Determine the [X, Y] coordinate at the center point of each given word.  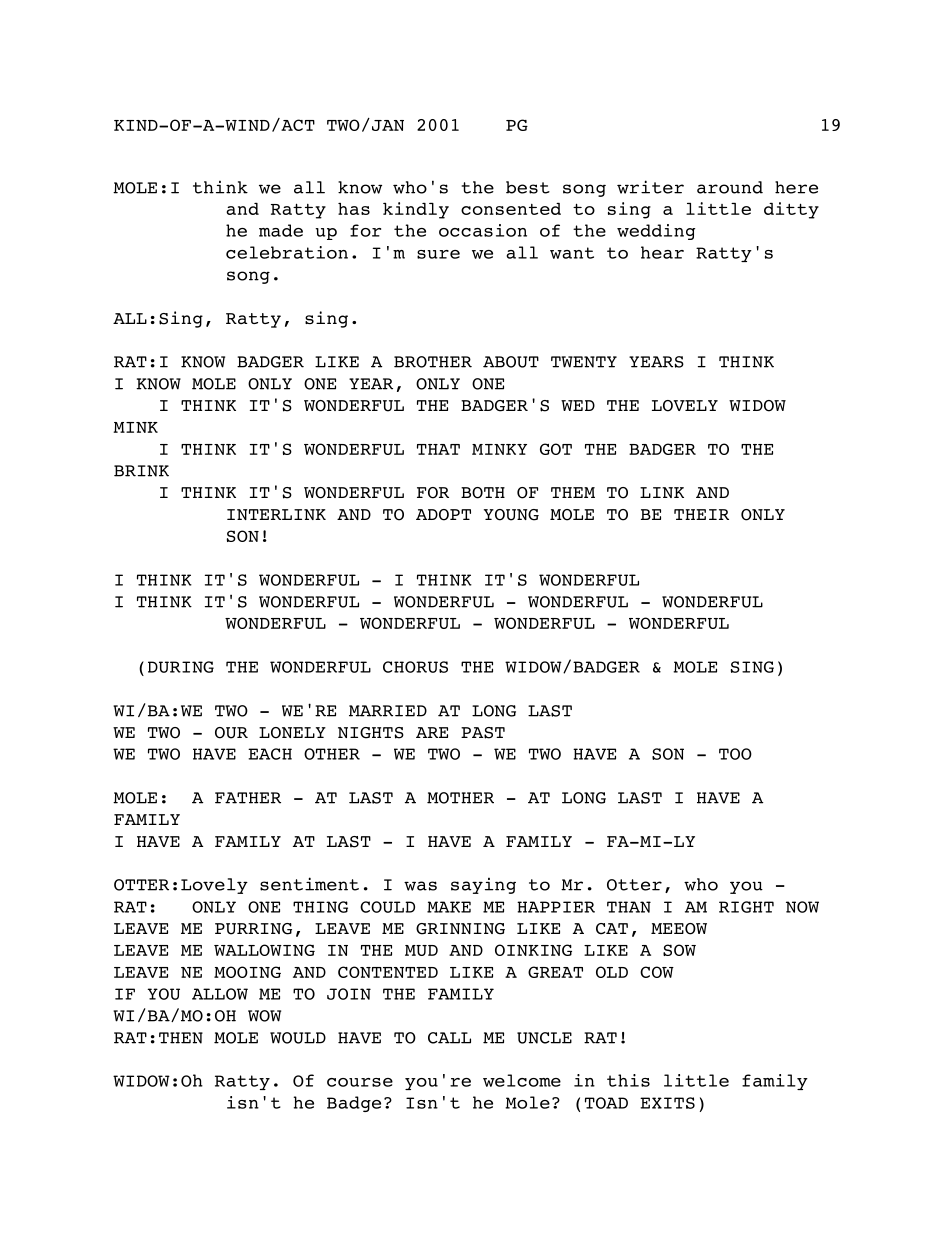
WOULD [298, 1038]
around [730, 187]
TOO [735, 754]
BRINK [141, 471]
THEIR [701, 514]
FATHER [248, 798]
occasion [483, 230]
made [281, 230]
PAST [483, 733]
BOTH [483, 493]
